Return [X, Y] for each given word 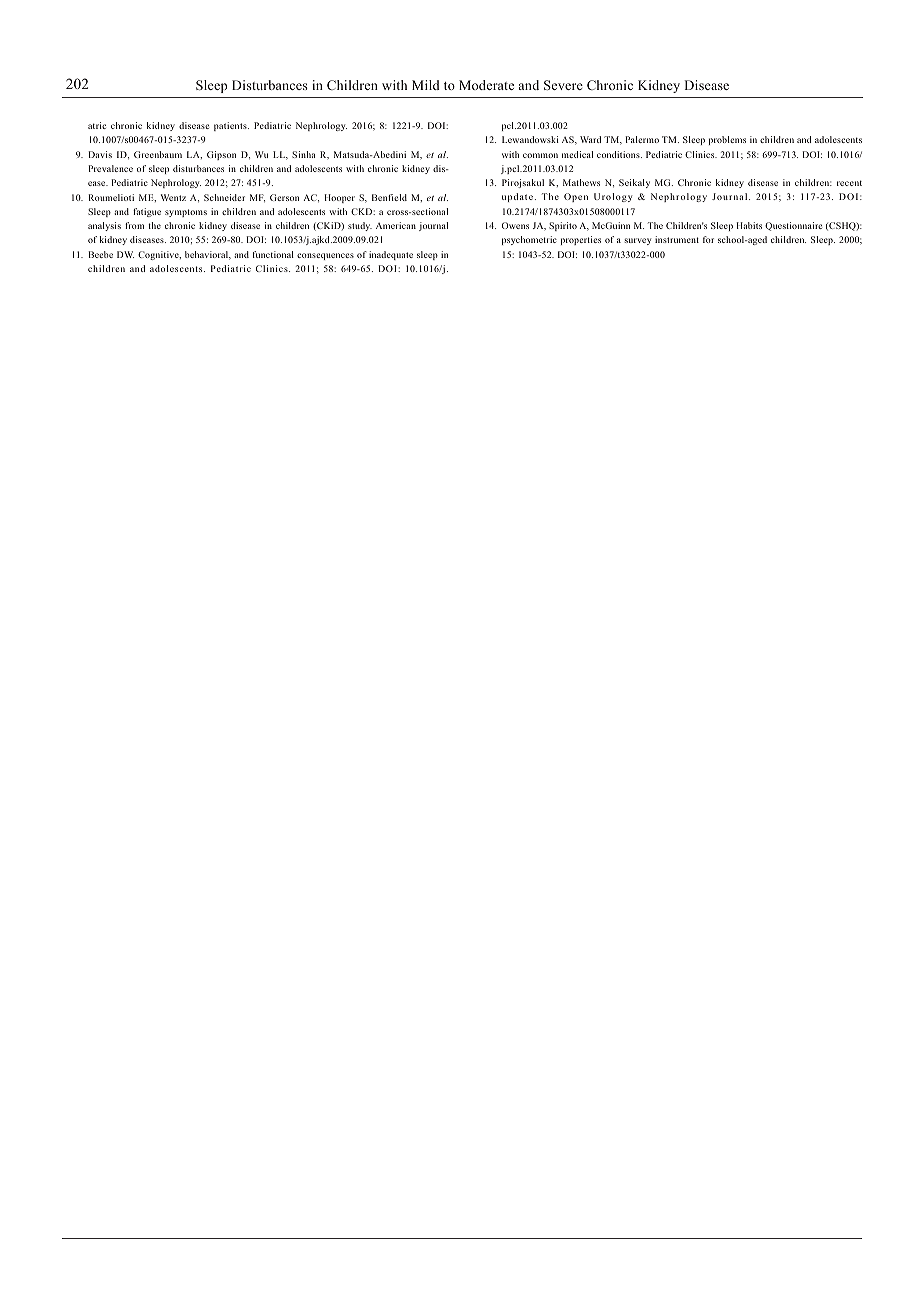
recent [849, 183]
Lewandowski [530, 139]
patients [231, 126]
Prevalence [110, 168]
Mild [426, 85]
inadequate [391, 255]
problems [727, 140]
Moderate [486, 85]
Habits [749, 225]
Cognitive [159, 255]
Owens [515, 225]
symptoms [186, 213]
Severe [563, 85]
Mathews [581, 182]
